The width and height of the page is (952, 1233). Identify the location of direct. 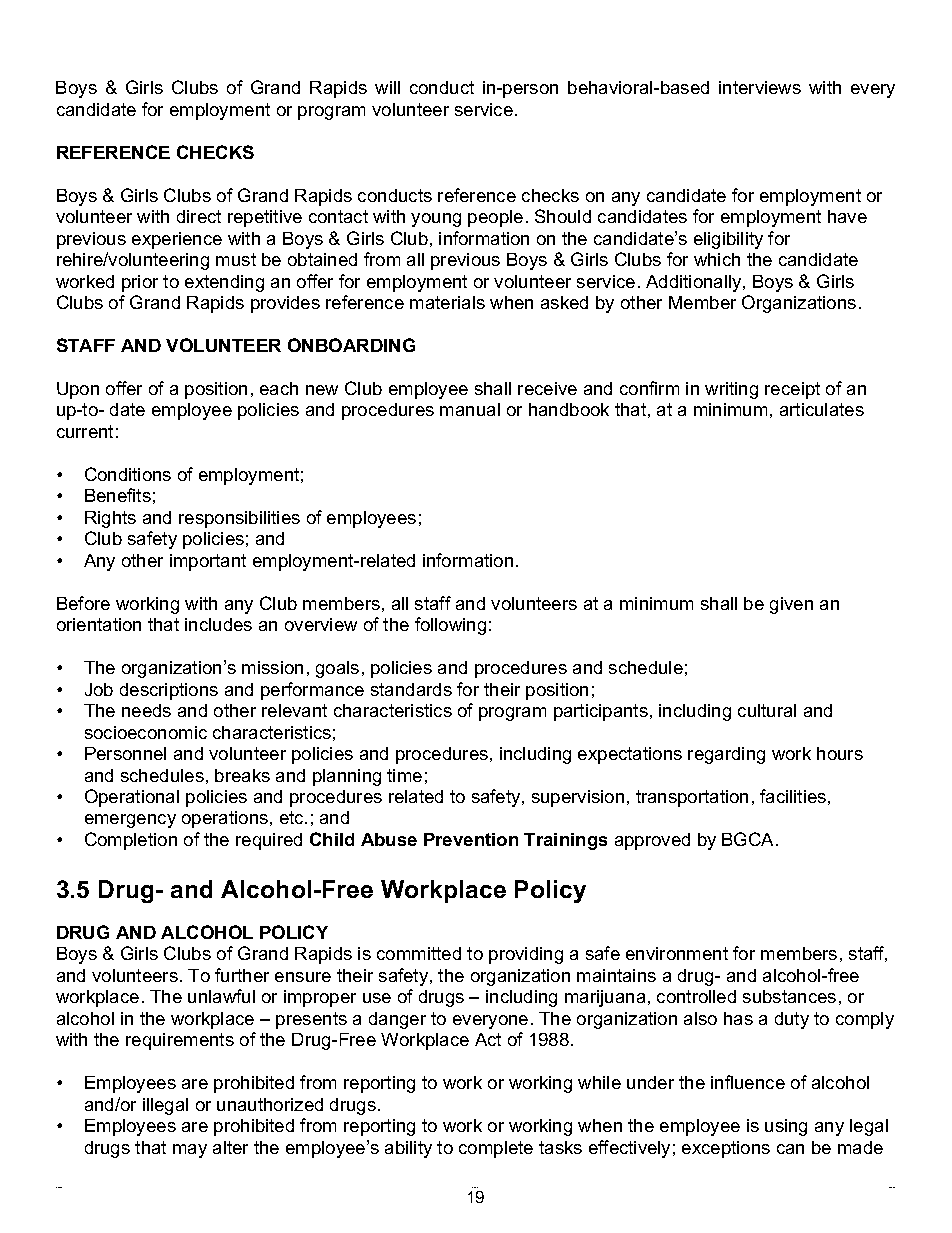
(199, 216).
